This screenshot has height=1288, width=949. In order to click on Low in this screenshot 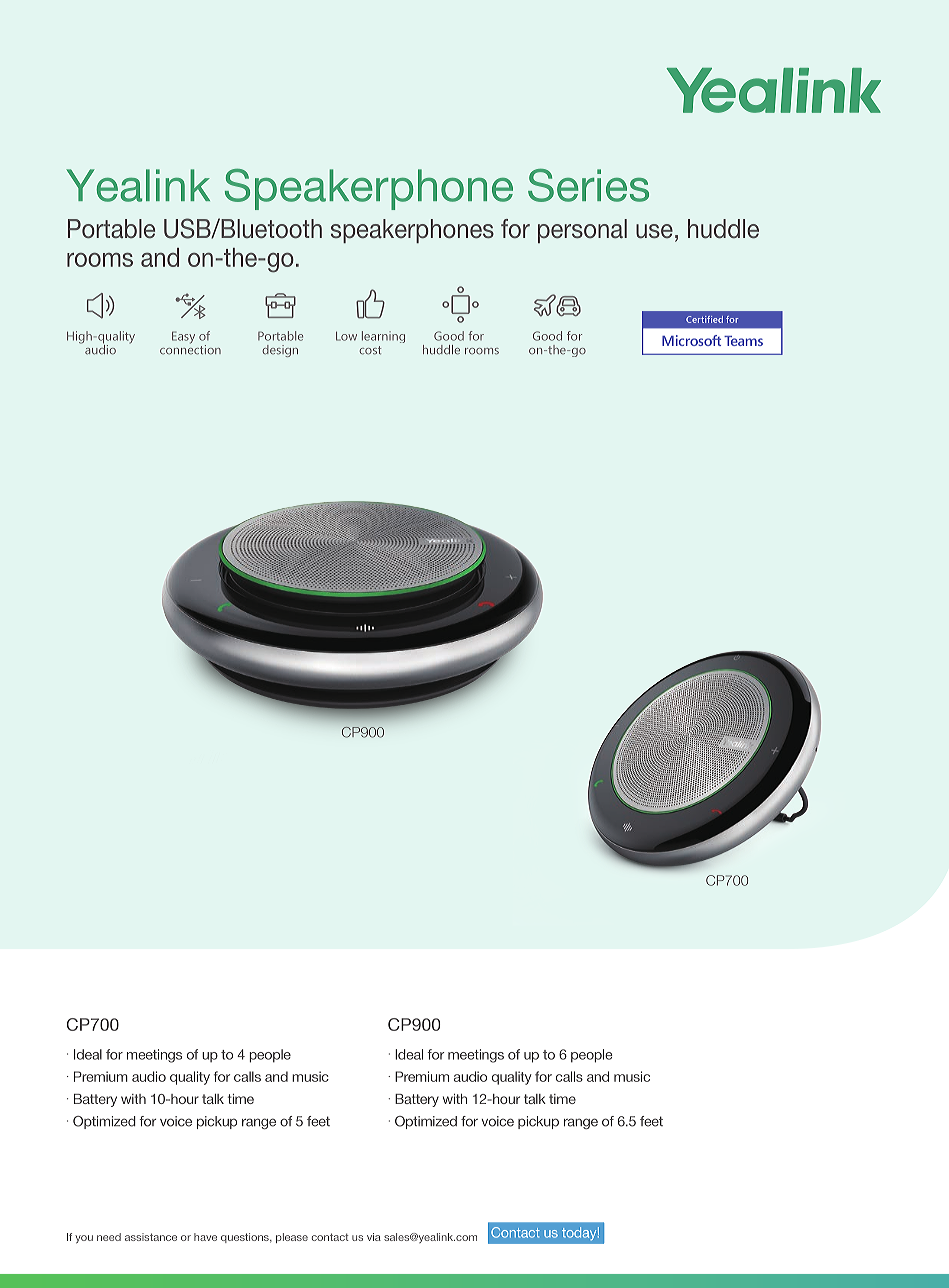, I will do `click(346, 336)`.
